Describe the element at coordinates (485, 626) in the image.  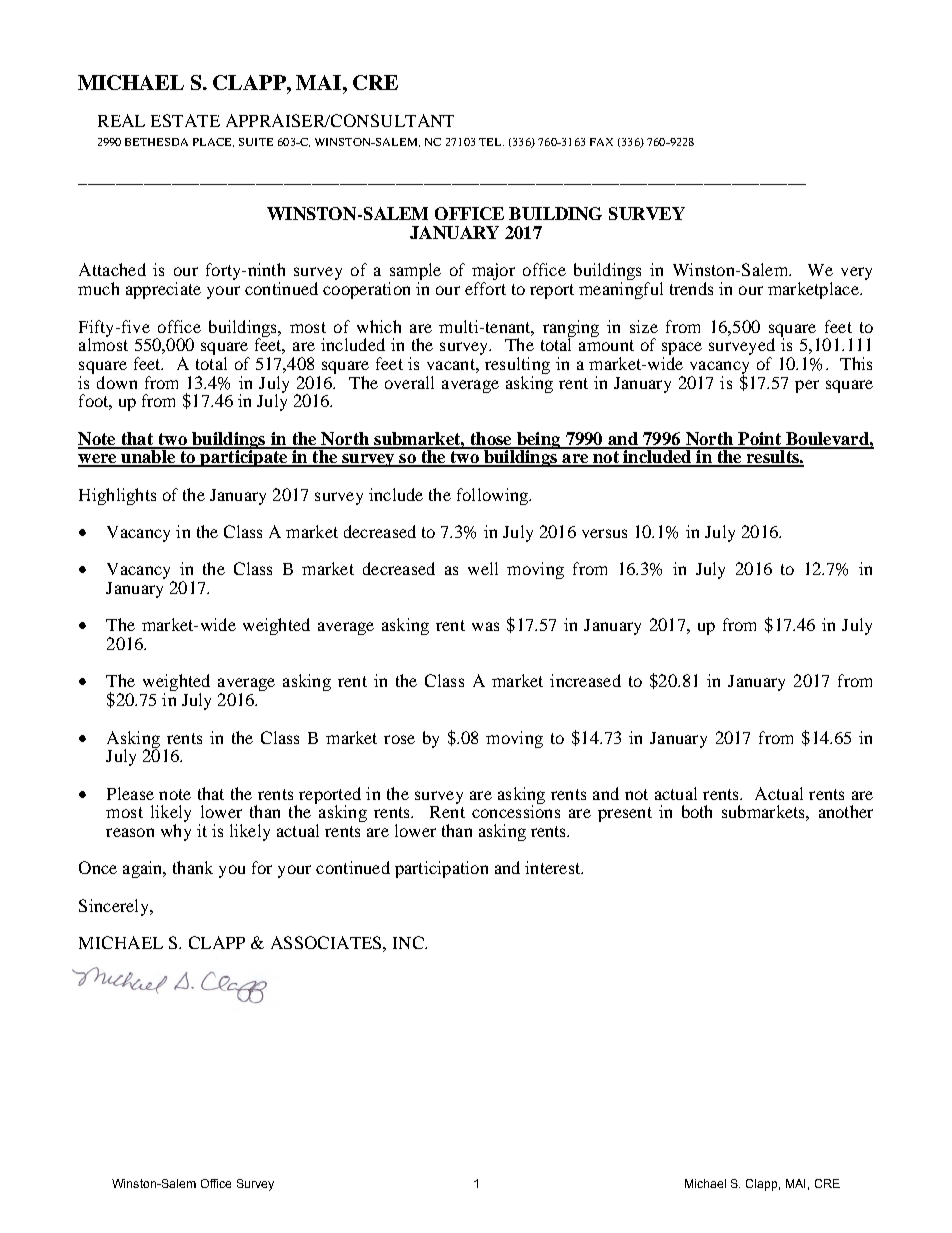
I see `was` at that location.
